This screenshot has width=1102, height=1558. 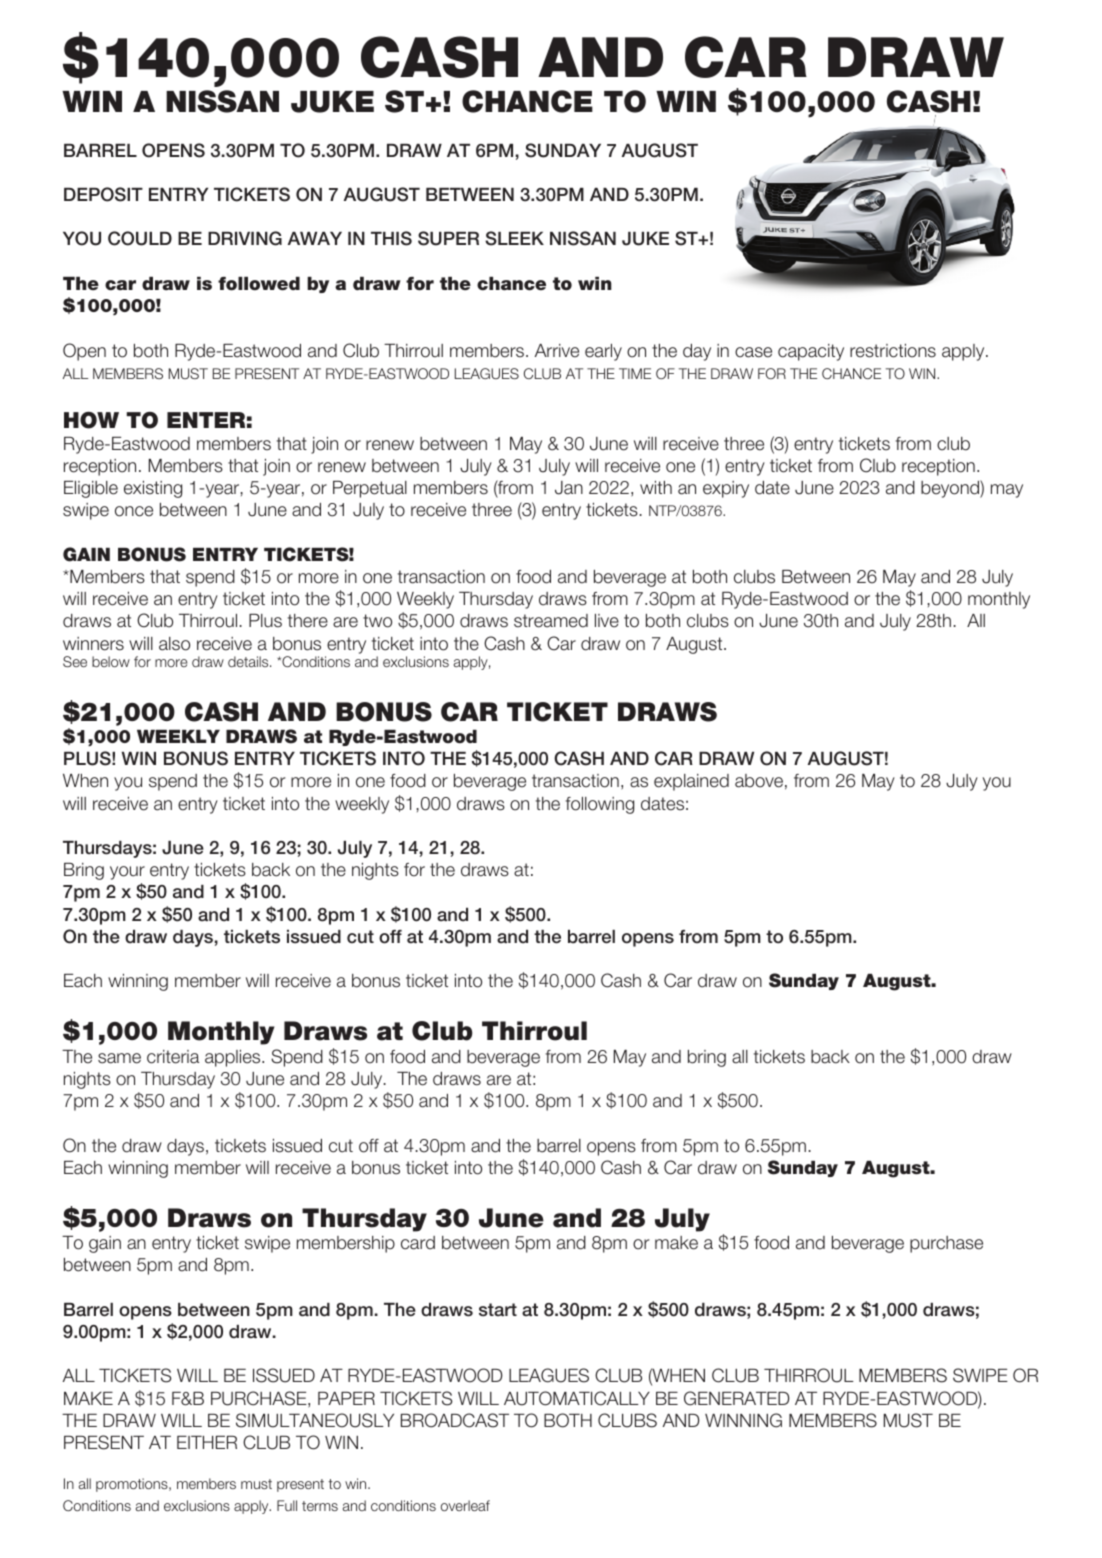 I want to click on once, so click(x=134, y=511).
